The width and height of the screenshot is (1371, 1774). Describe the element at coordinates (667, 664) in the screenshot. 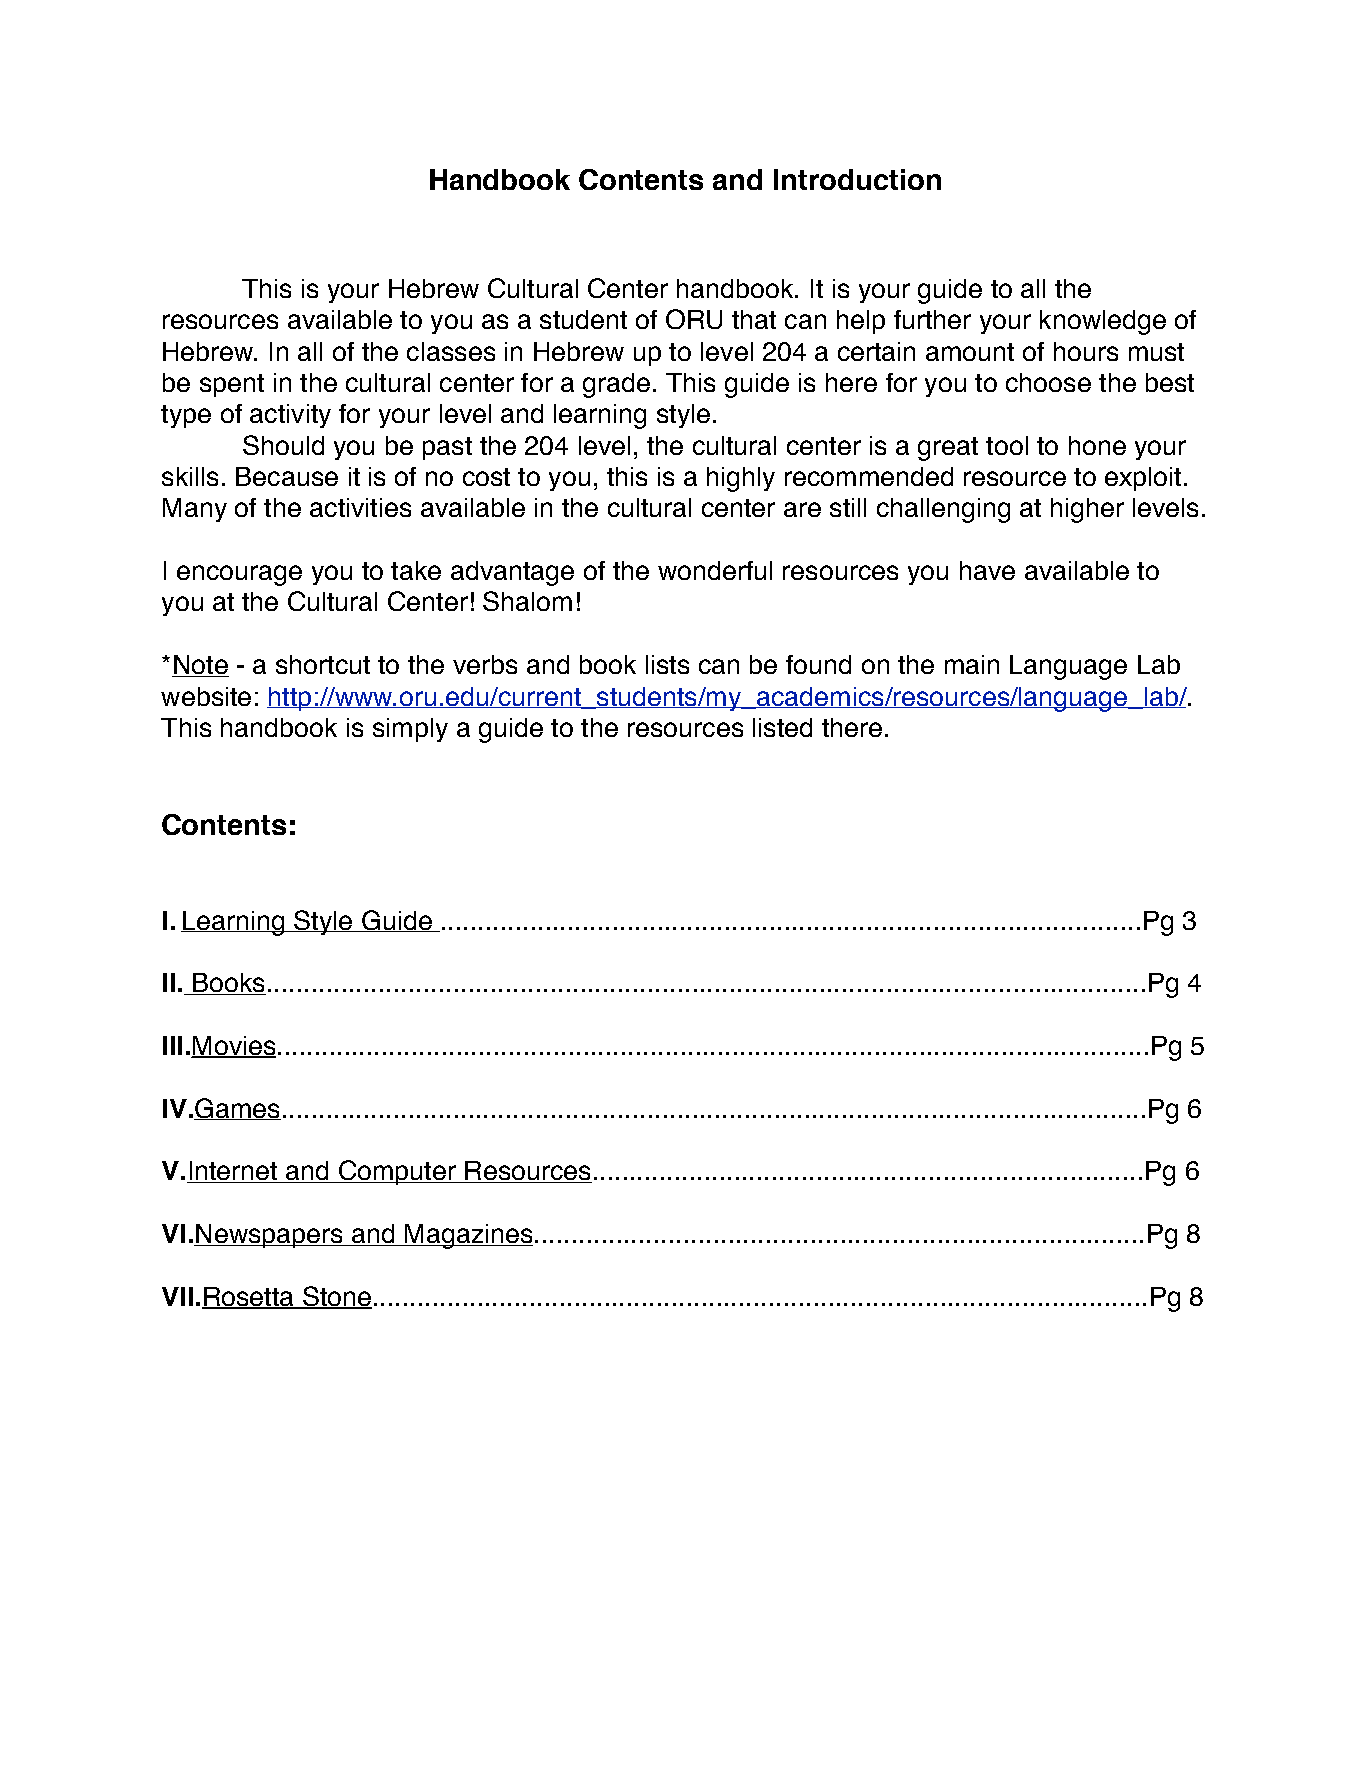

I see `lists` at that location.
